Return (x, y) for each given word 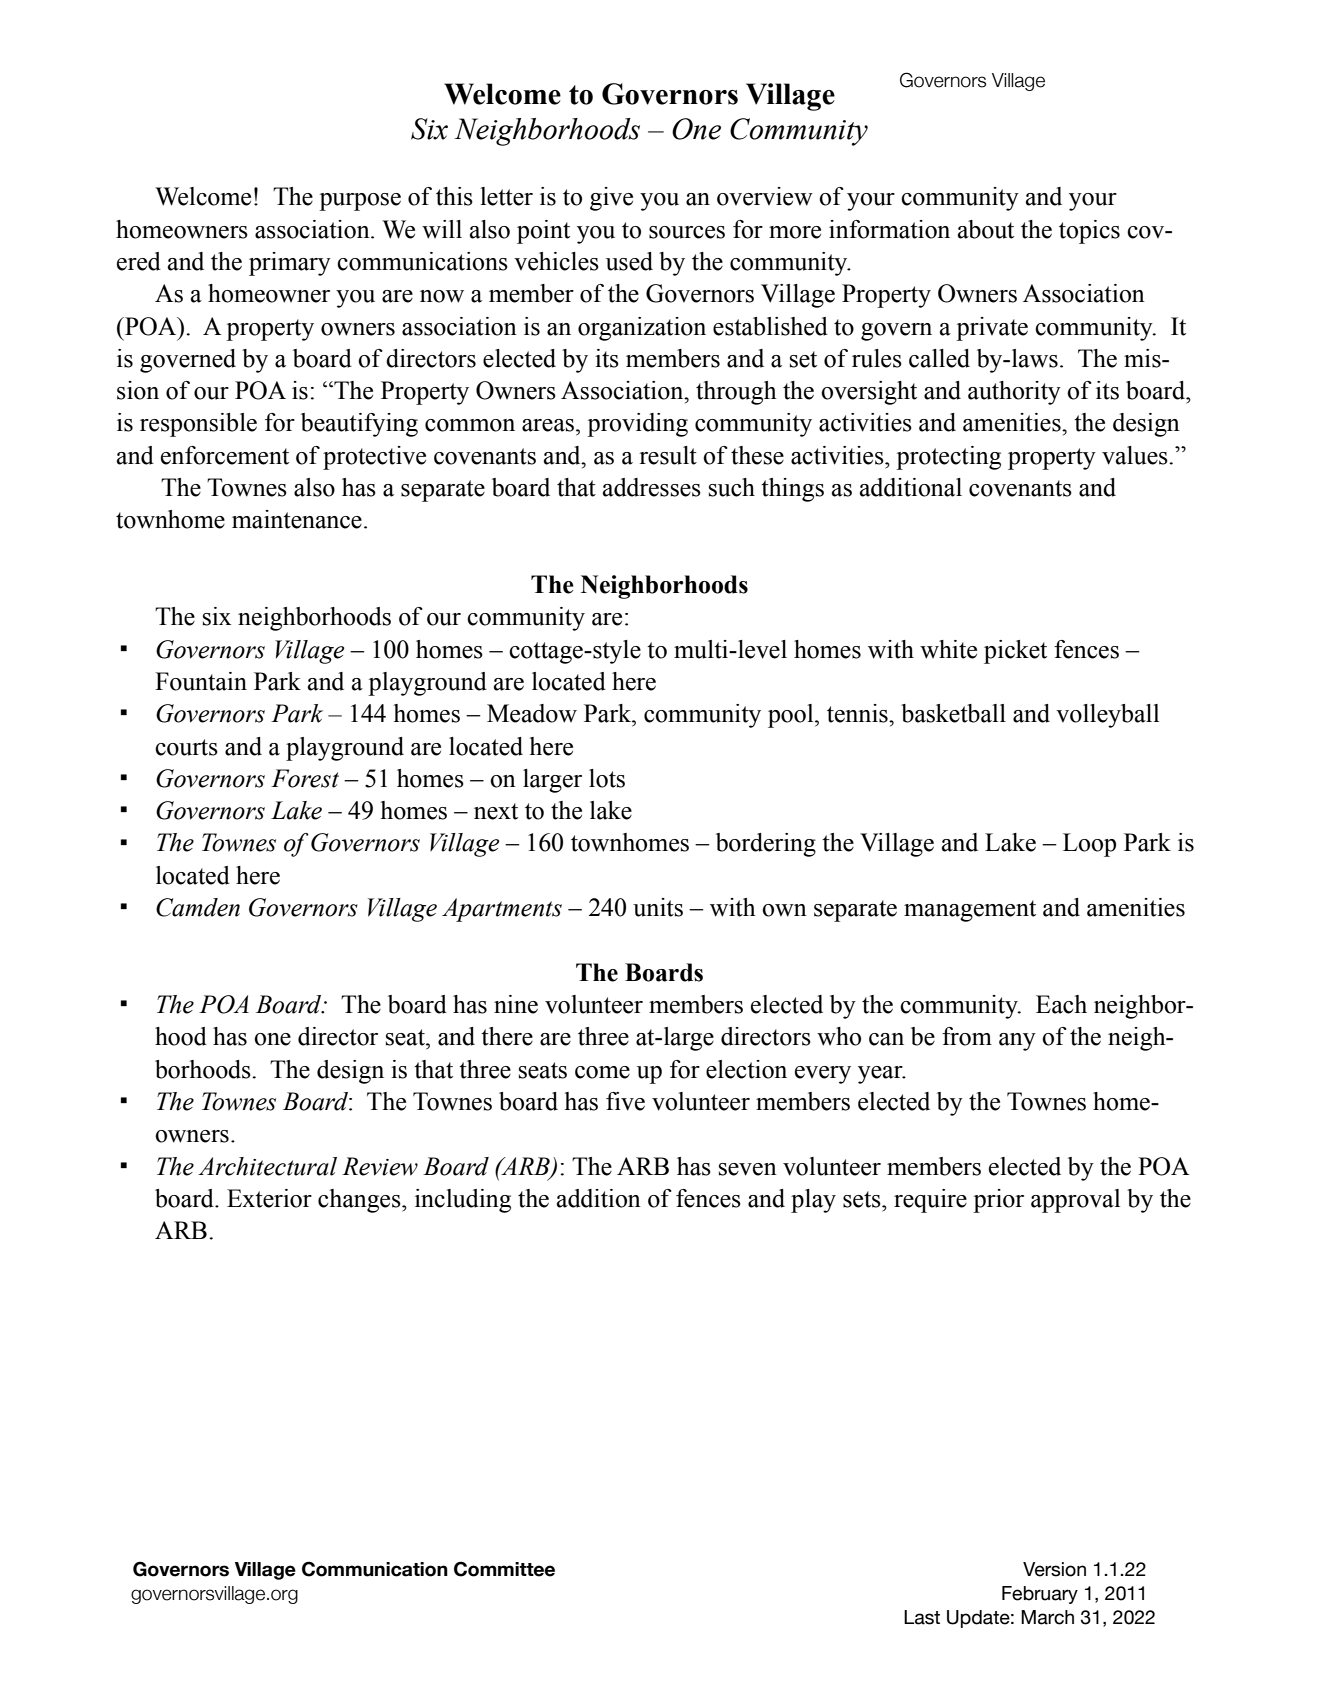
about (986, 229)
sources (687, 232)
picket (1015, 652)
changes (360, 1201)
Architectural (267, 1166)
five (625, 1101)
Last (922, 1617)
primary (290, 264)
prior (998, 1201)
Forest (305, 778)
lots (607, 778)
